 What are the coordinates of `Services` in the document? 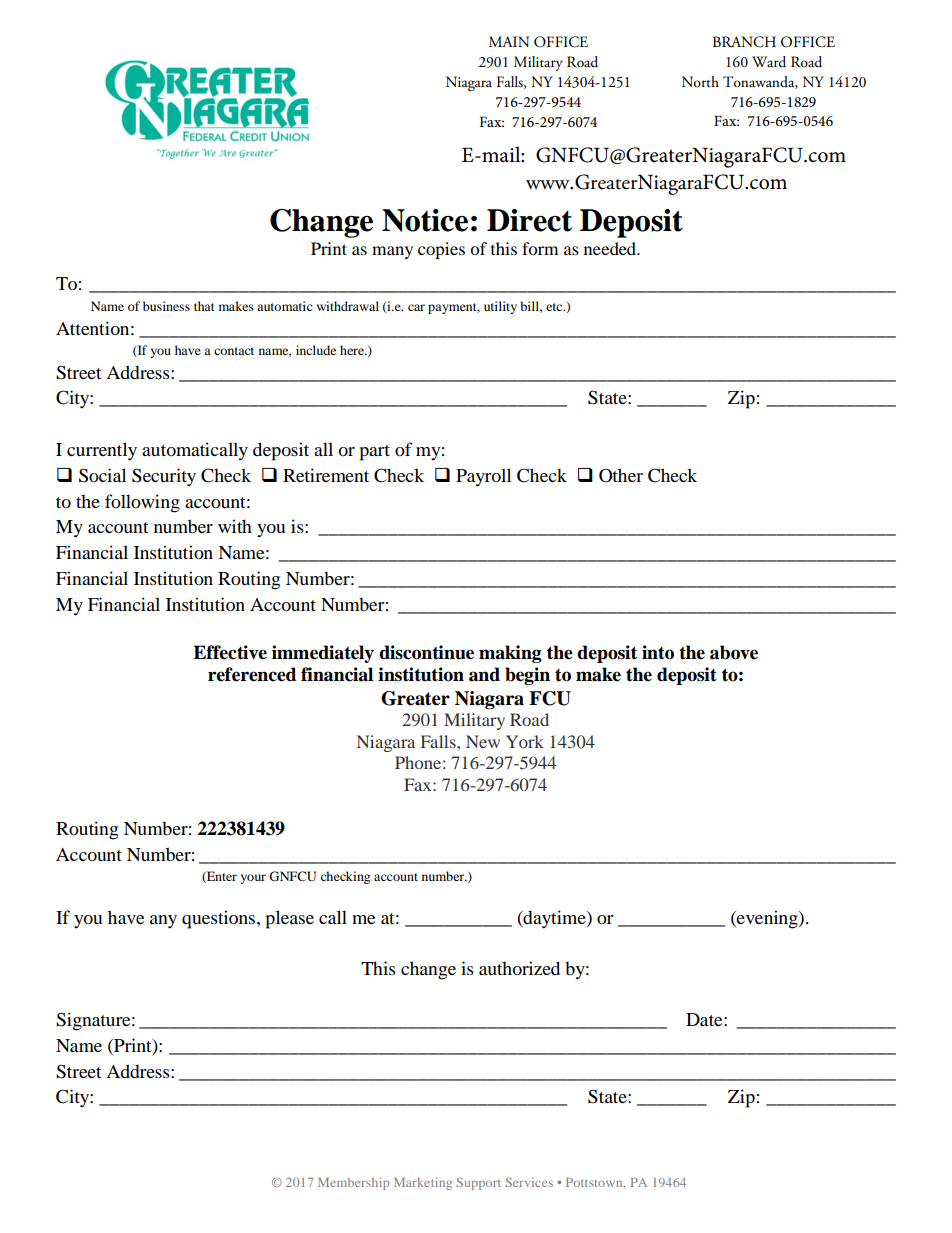 It's located at (529, 1182).
